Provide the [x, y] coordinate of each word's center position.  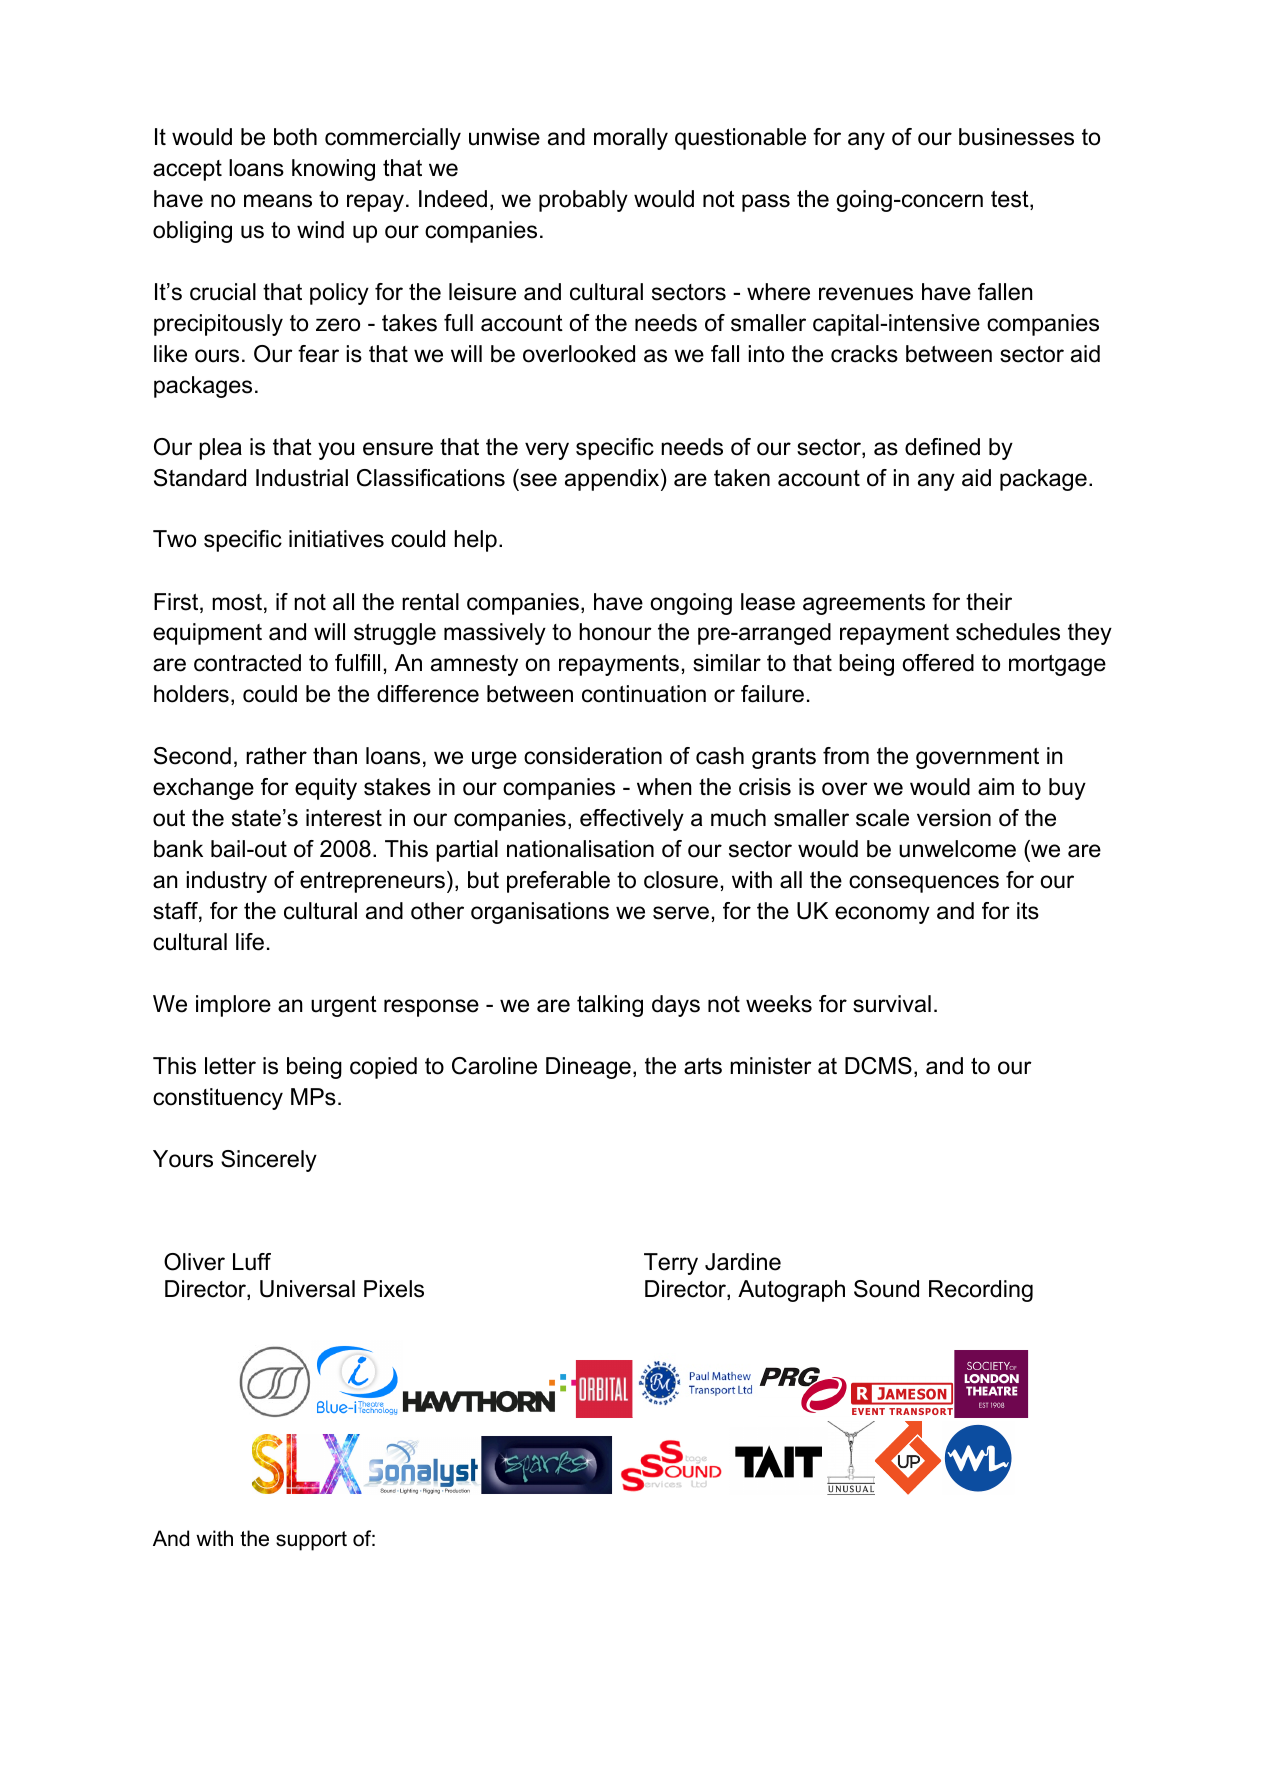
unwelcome [957, 849]
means [278, 201]
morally [631, 139]
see [538, 480]
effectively [632, 820]
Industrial [302, 478]
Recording [981, 1291]
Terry [671, 1264]
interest [344, 818]
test [1011, 200]
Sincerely [269, 1161]
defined [942, 447]
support [311, 1541]
